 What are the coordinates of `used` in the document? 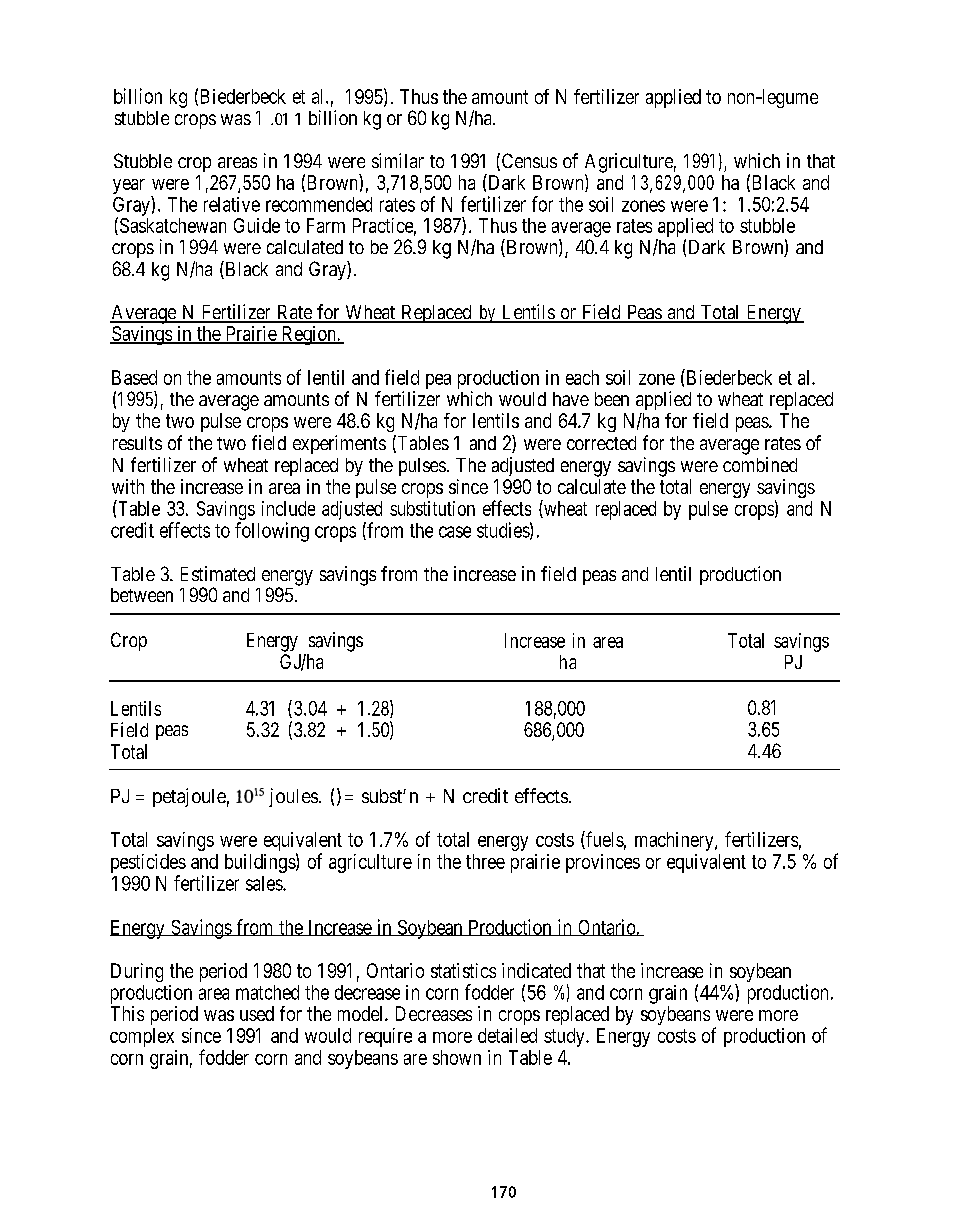 It's located at (257, 1013).
